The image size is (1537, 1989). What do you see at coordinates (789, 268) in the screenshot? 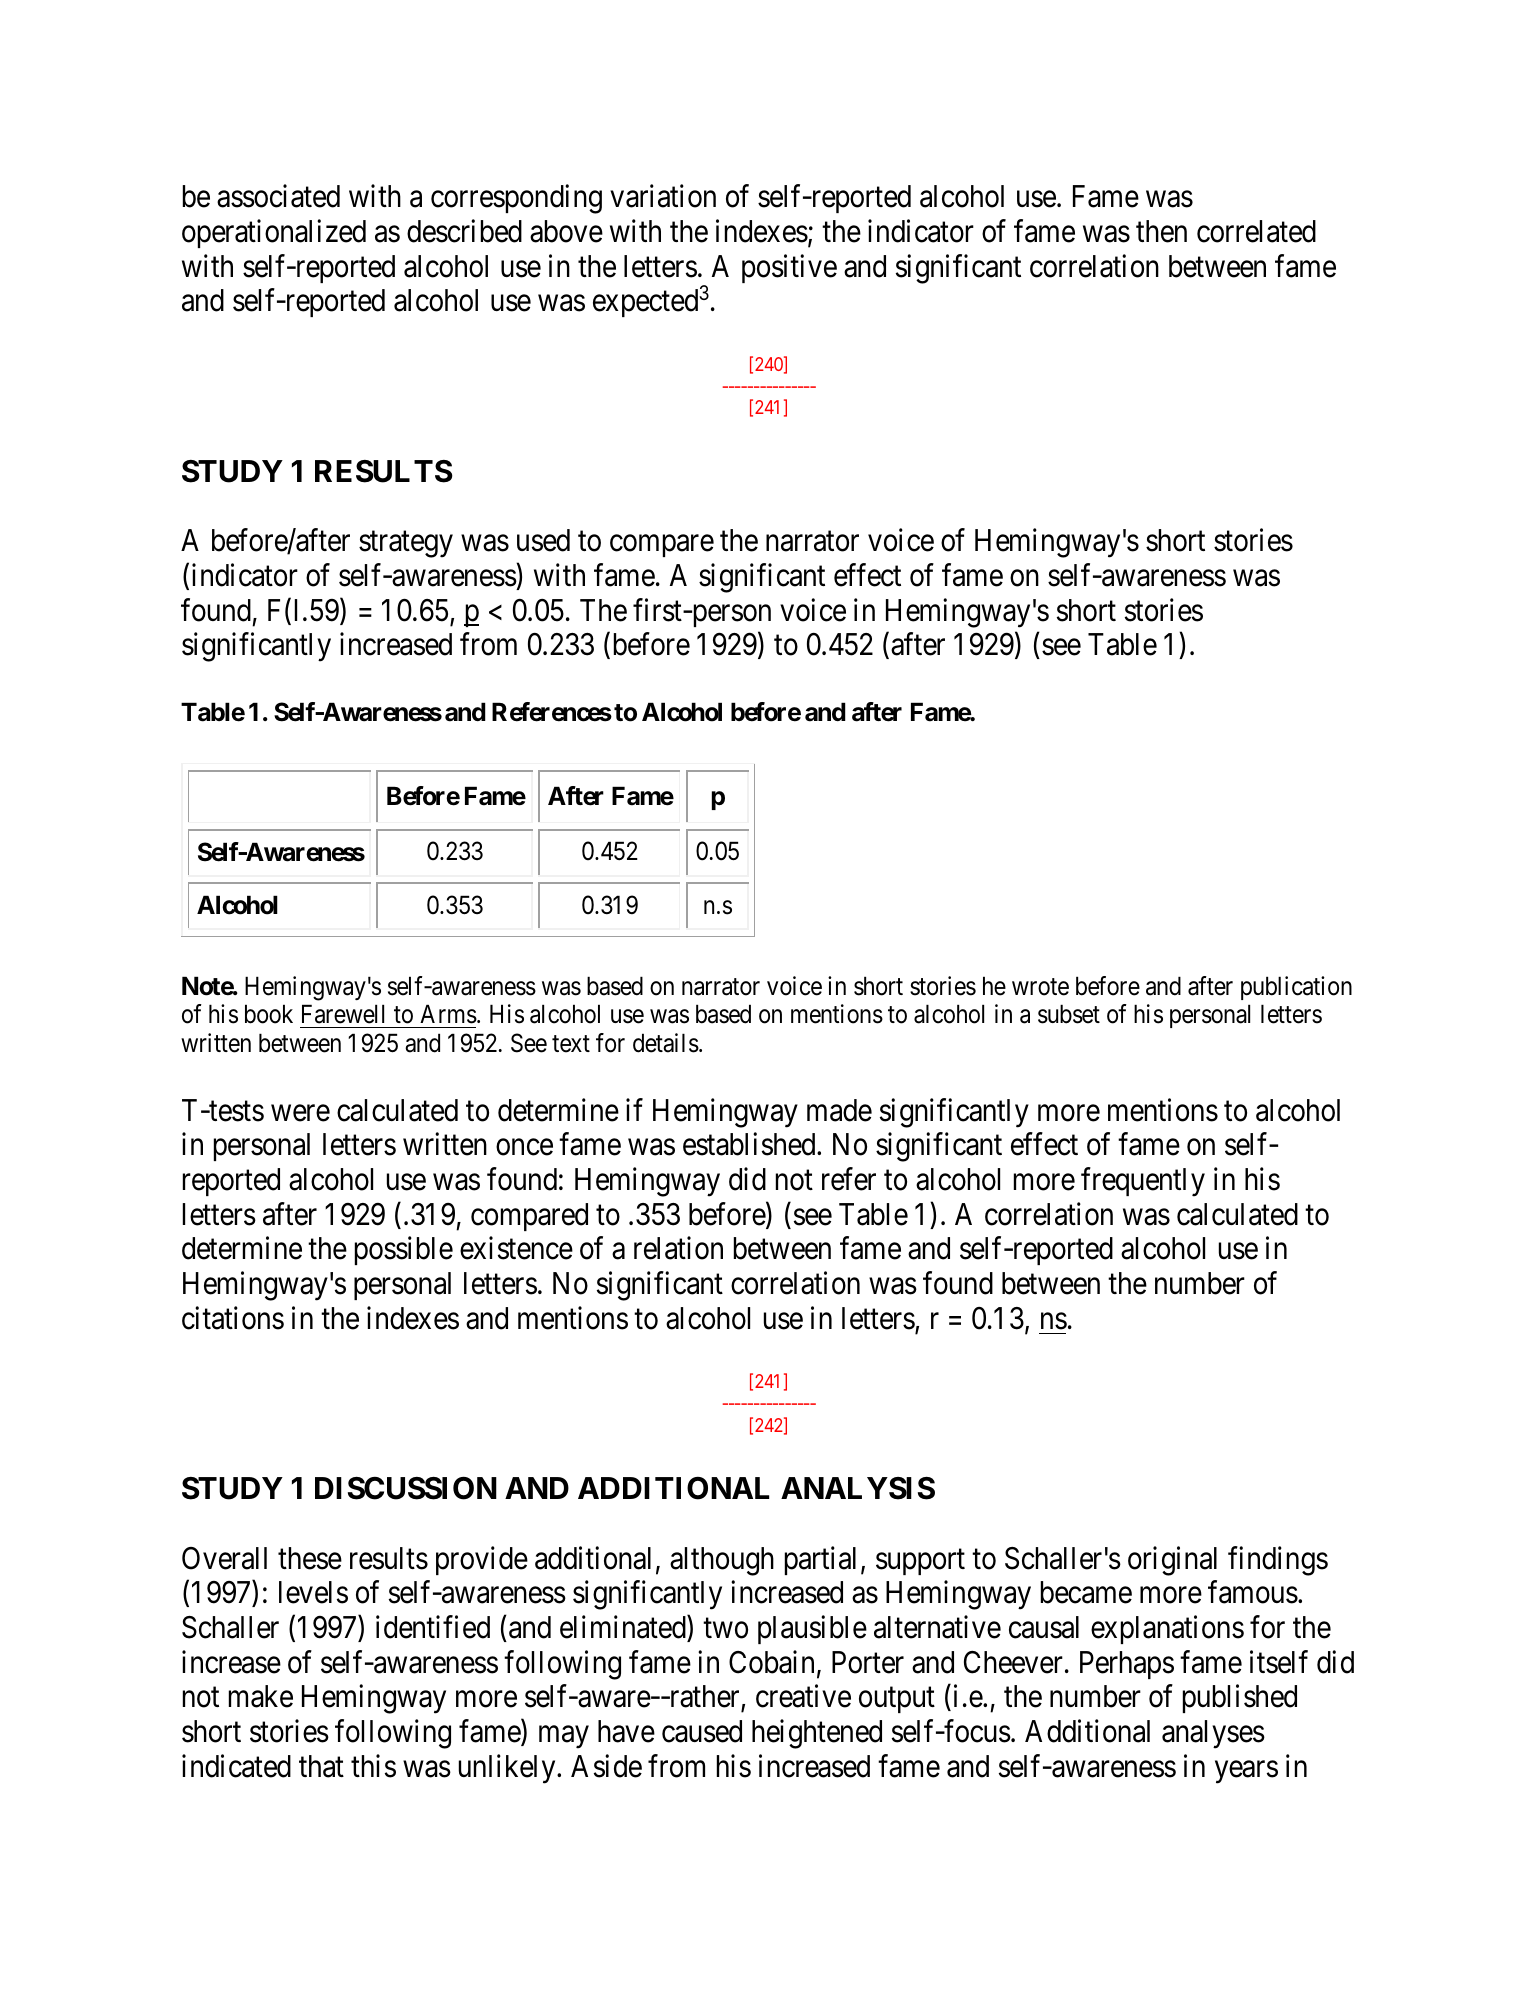
I see `positive` at bounding box center [789, 268].
